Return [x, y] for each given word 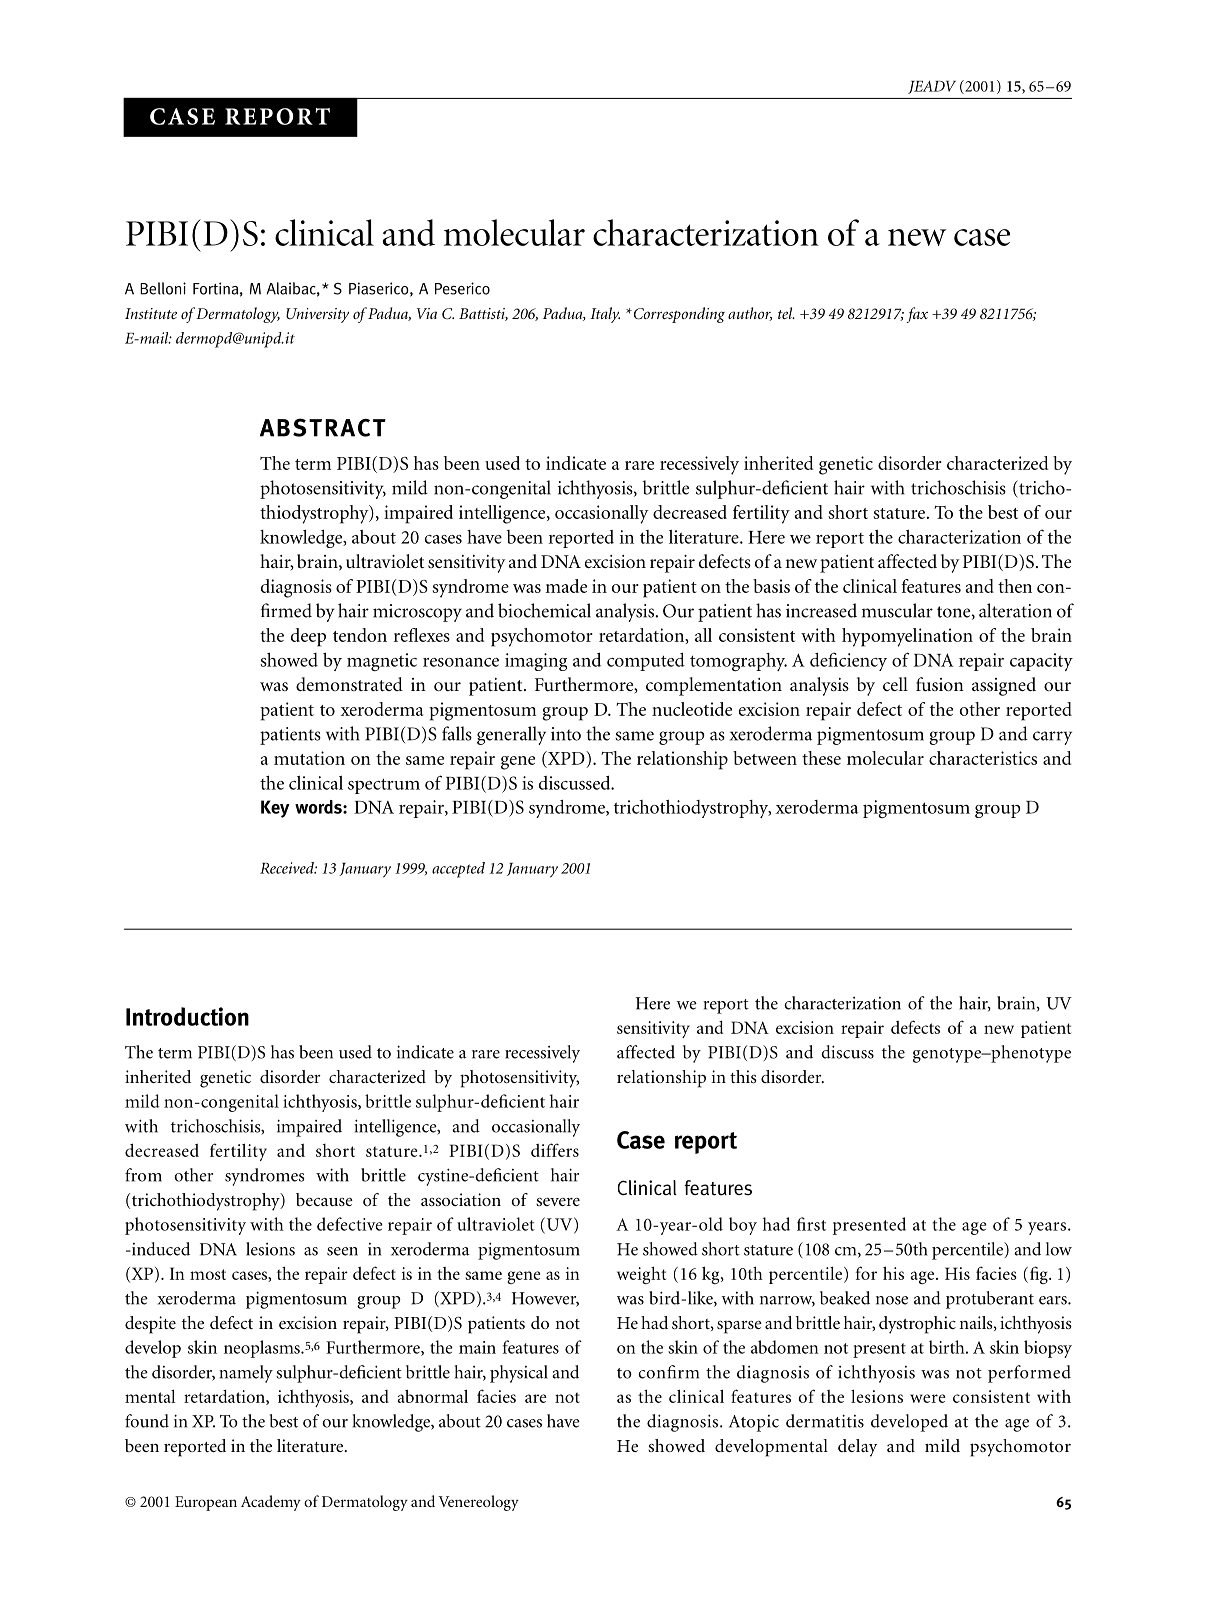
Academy [271, 1503]
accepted [458, 870]
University [317, 315]
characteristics [983, 758]
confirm [668, 1372]
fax [917, 315]
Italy [605, 315]
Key [275, 809]
